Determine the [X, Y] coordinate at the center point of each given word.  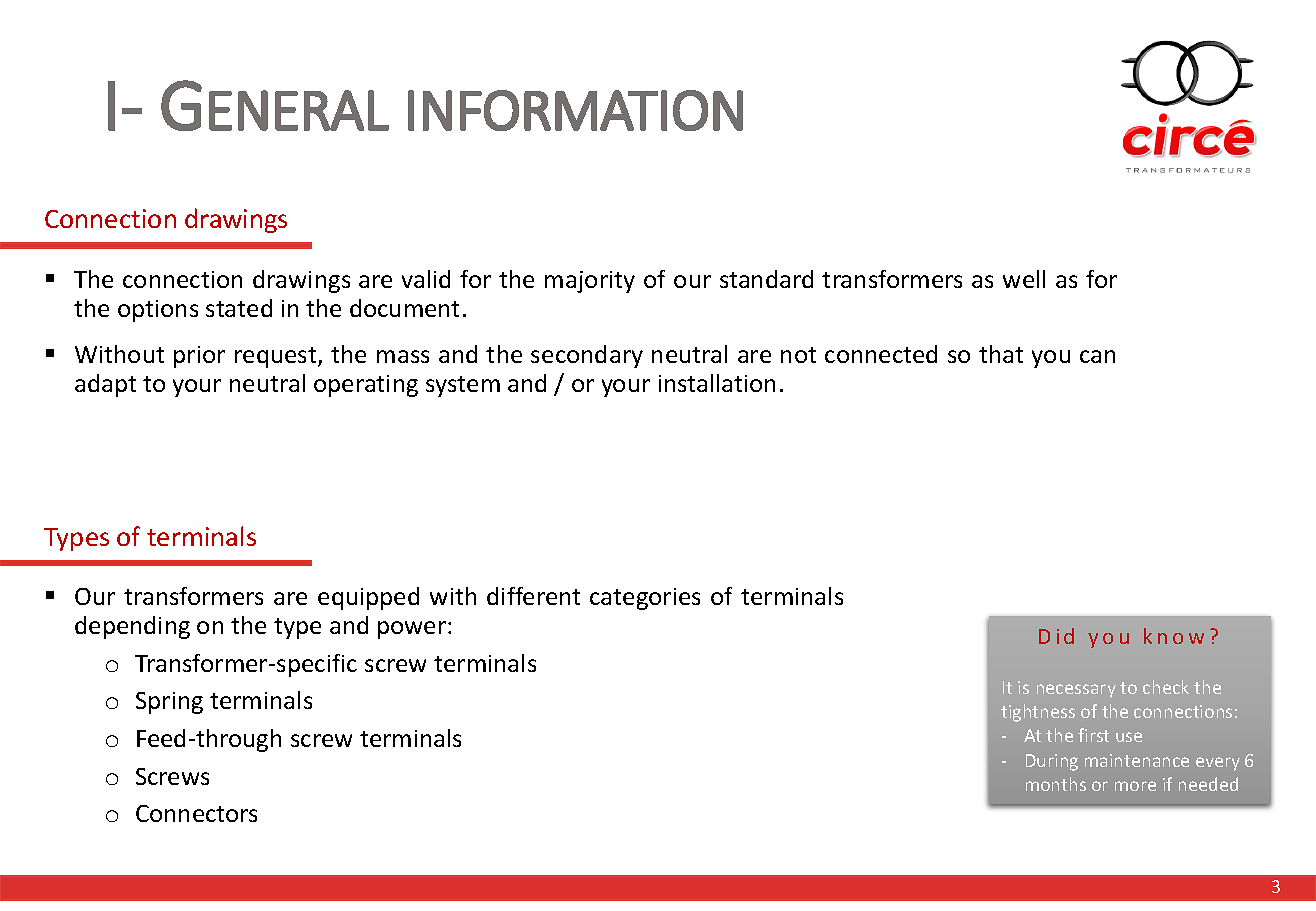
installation [717, 383]
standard [766, 279]
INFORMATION [575, 110]
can [1097, 356]
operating [366, 386]
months [1056, 784]
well [1024, 279]
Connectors [196, 813]
